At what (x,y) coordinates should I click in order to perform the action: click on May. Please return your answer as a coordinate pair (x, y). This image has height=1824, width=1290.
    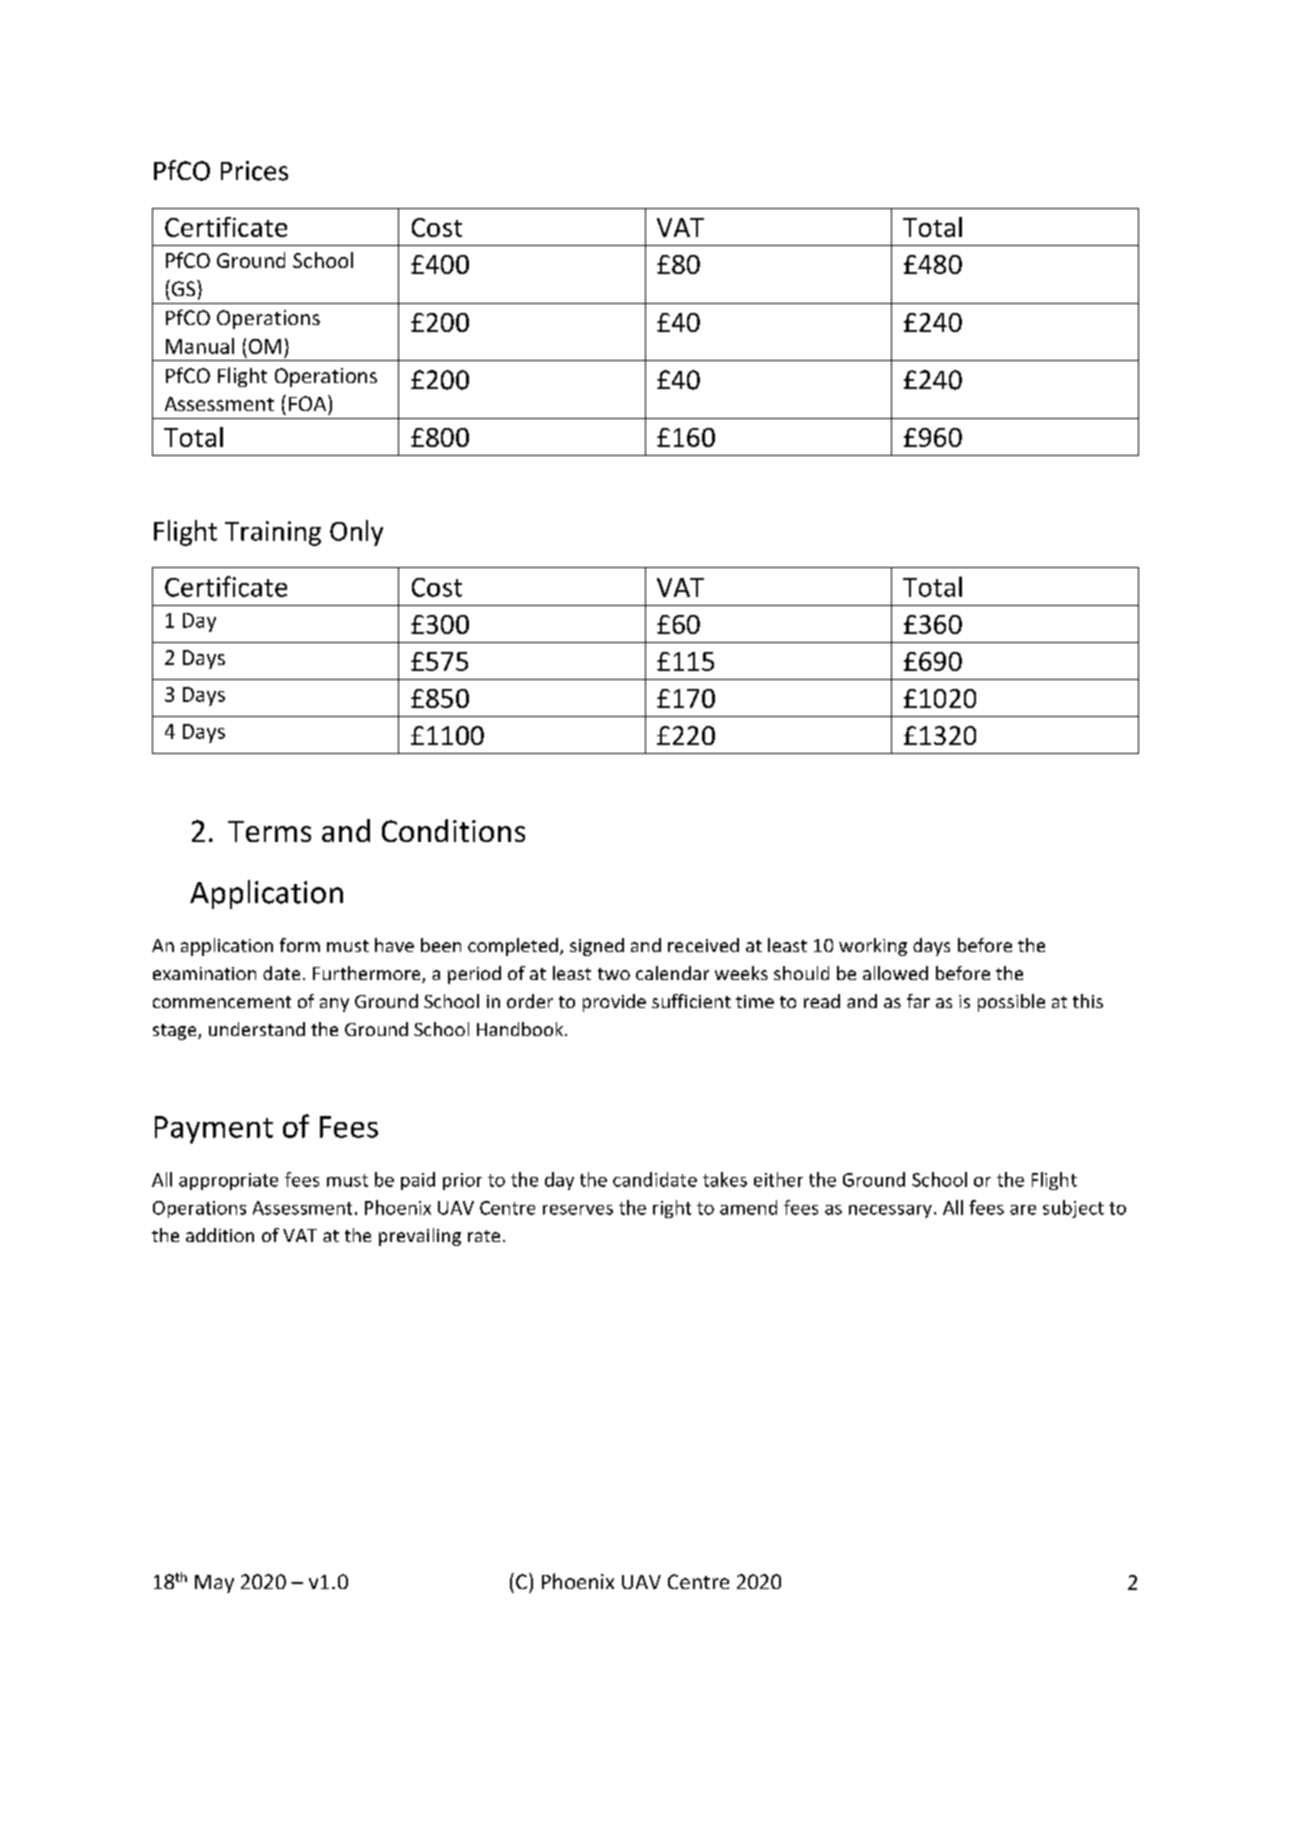
    Looking at the image, I should click on (214, 1584).
